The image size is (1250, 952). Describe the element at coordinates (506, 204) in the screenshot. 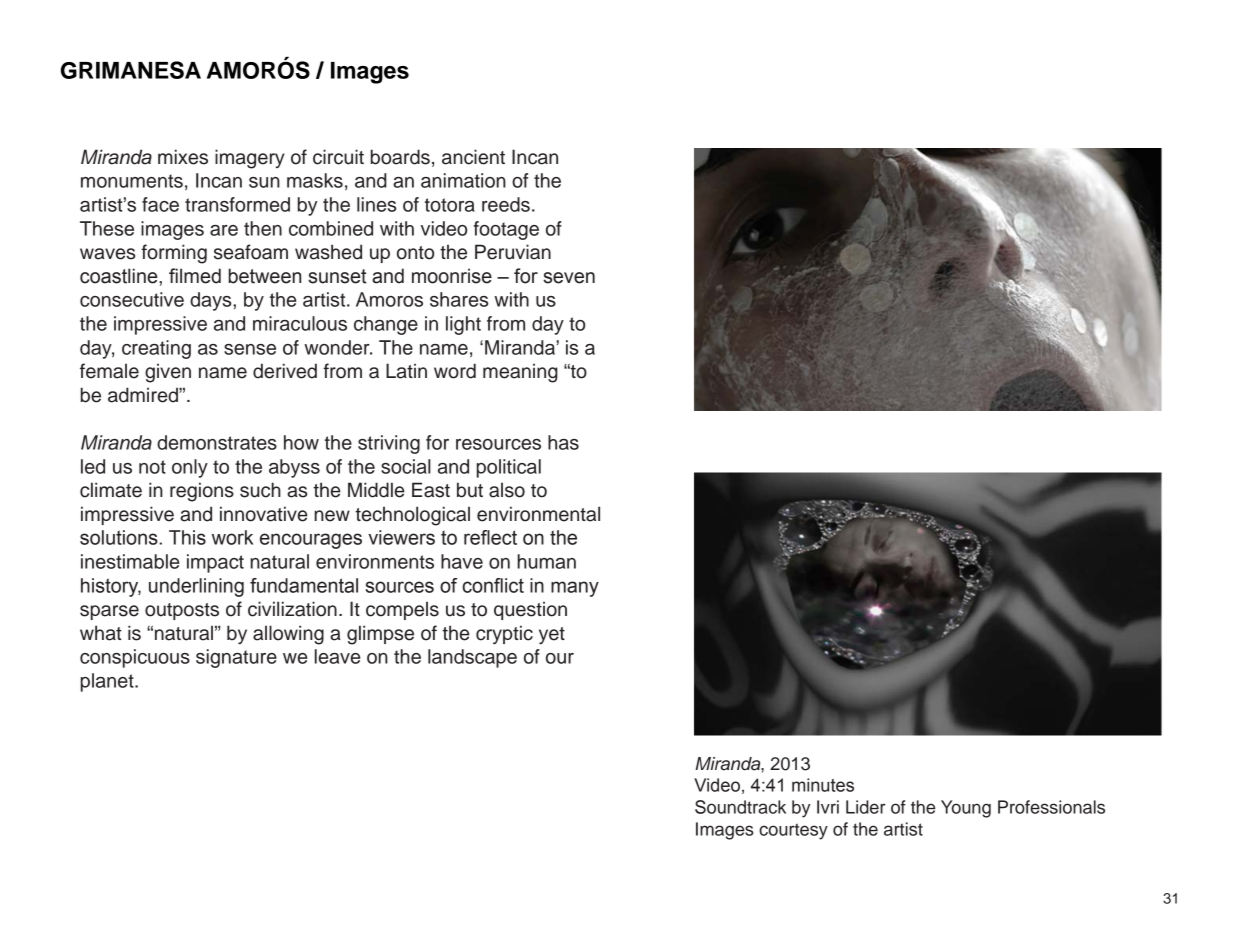

I see `reeds` at that location.
